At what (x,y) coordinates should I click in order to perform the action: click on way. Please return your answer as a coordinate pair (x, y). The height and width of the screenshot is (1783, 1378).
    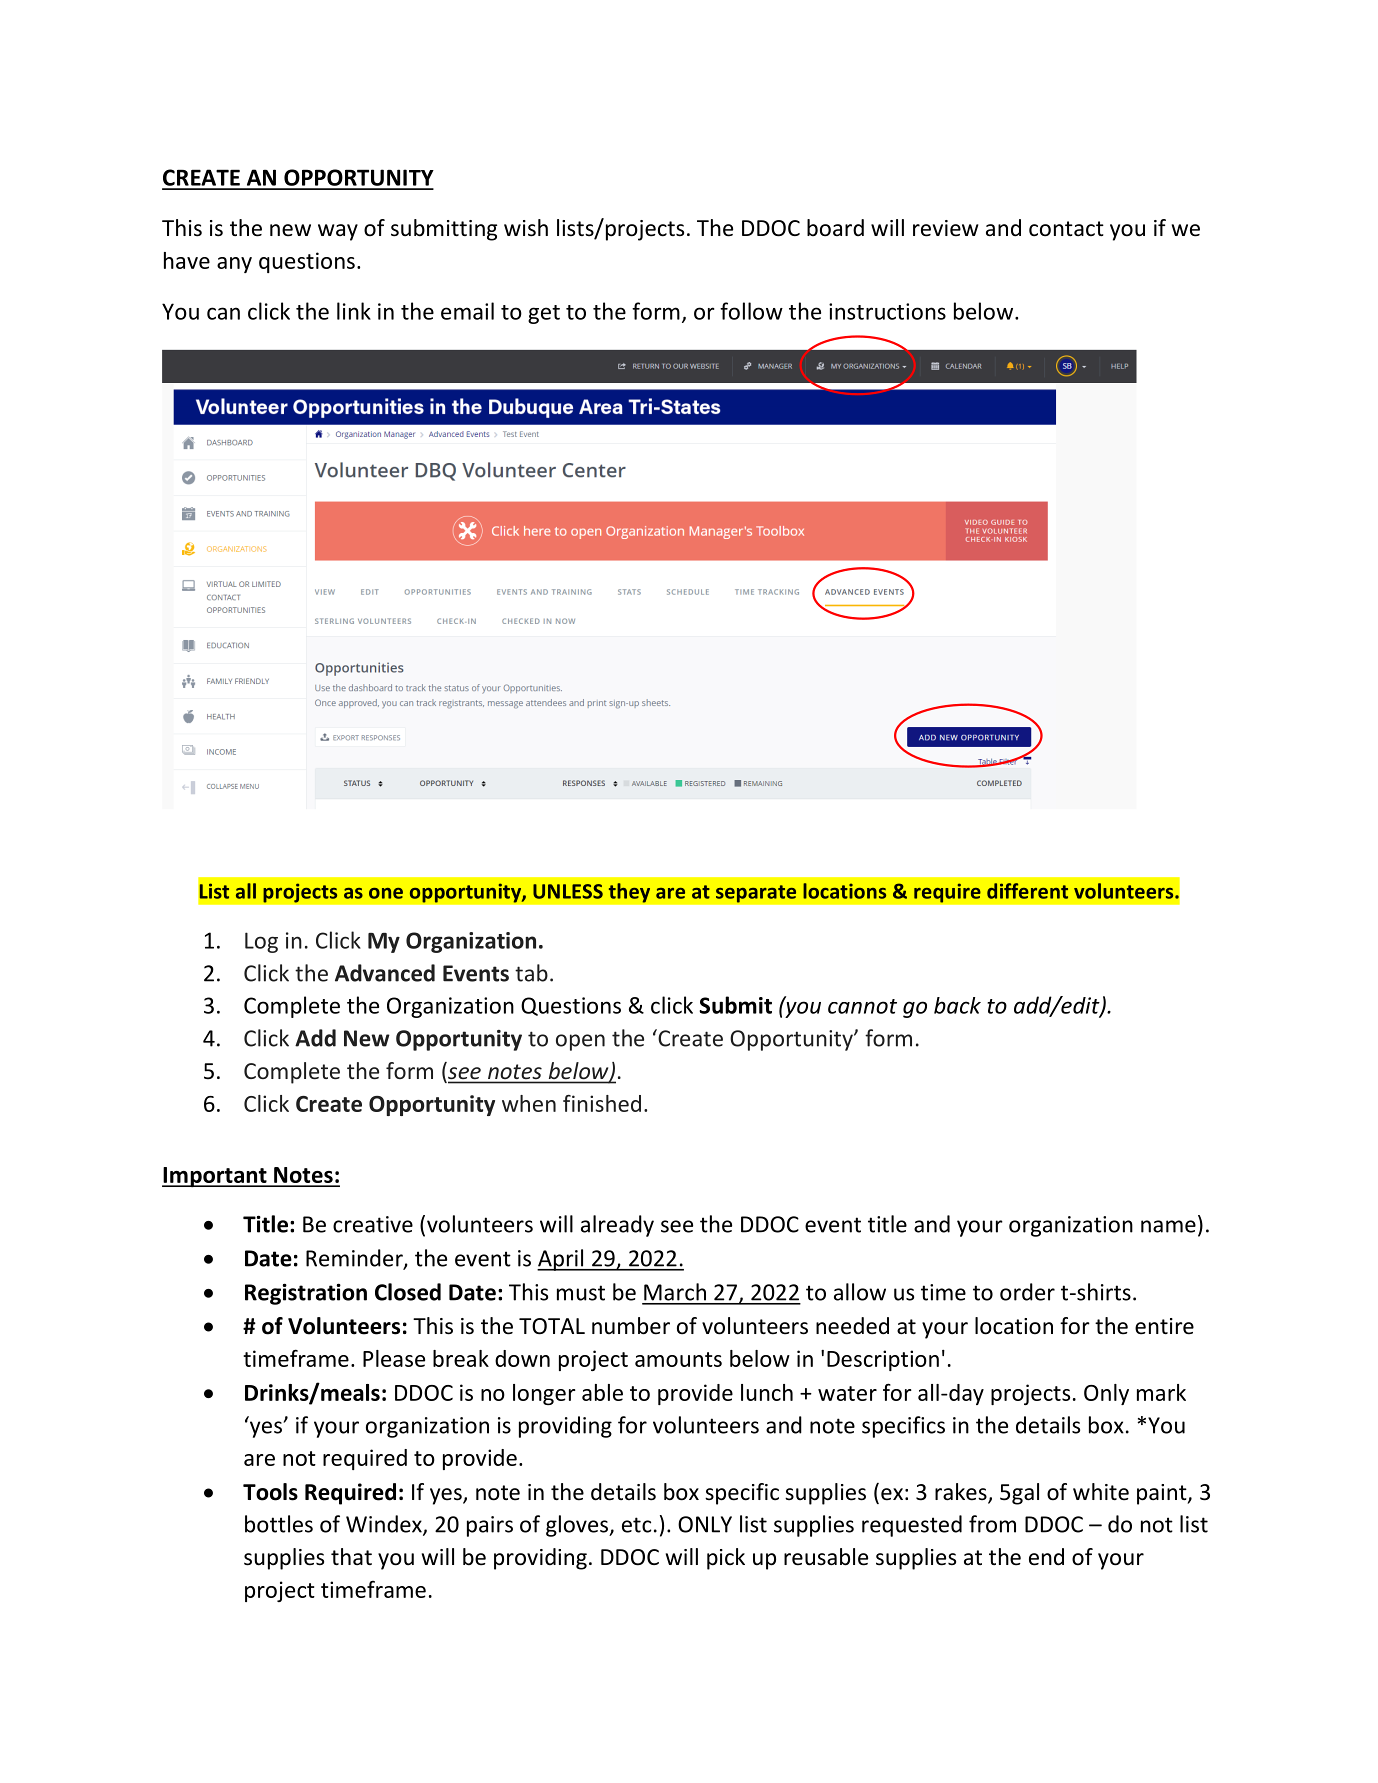
    Looking at the image, I should click on (338, 232).
